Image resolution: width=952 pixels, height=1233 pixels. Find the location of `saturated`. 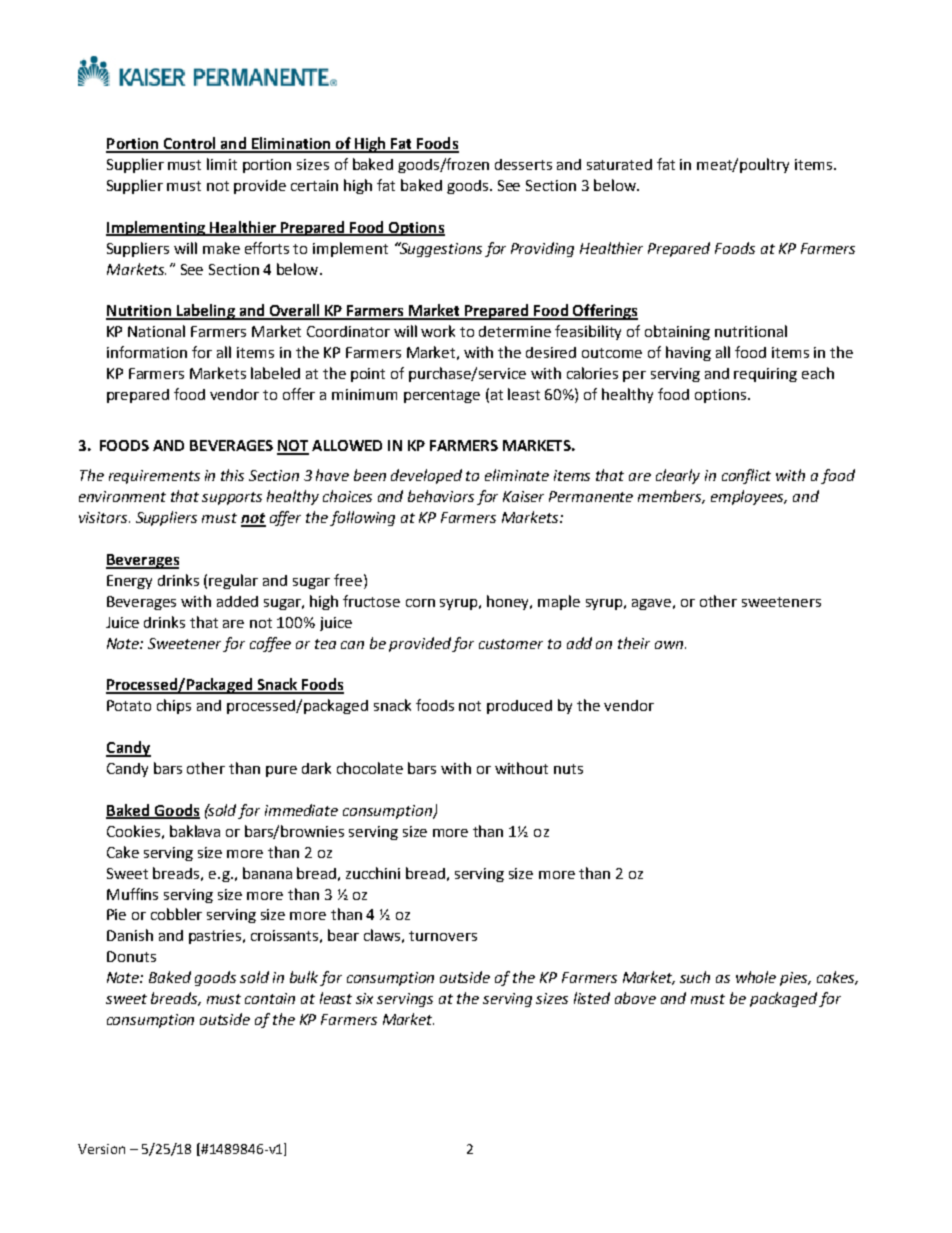

saturated is located at coordinates (619, 164).
